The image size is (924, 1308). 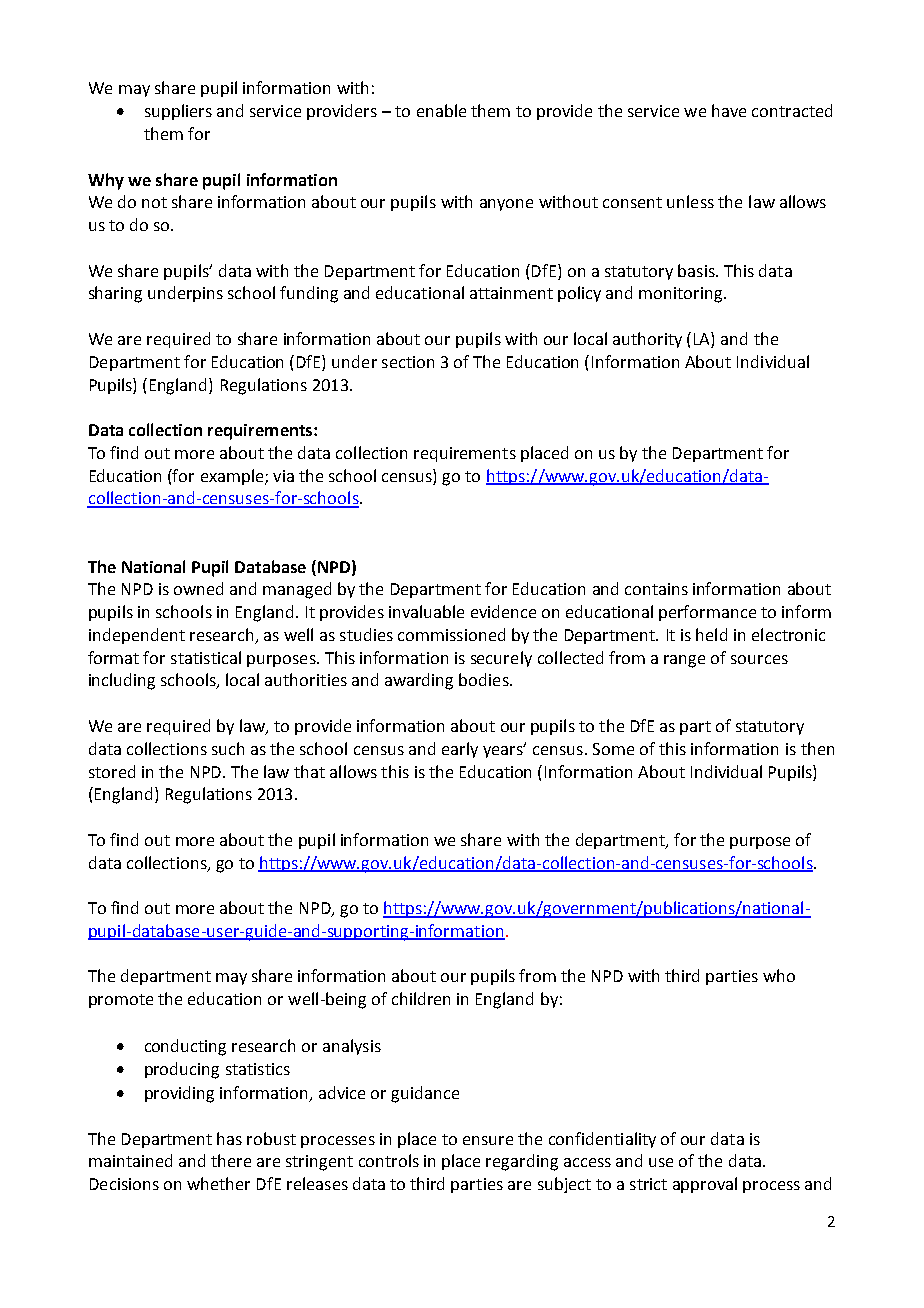 What do you see at coordinates (711, 634) in the screenshot?
I see `held` at bounding box center [711, 634].
